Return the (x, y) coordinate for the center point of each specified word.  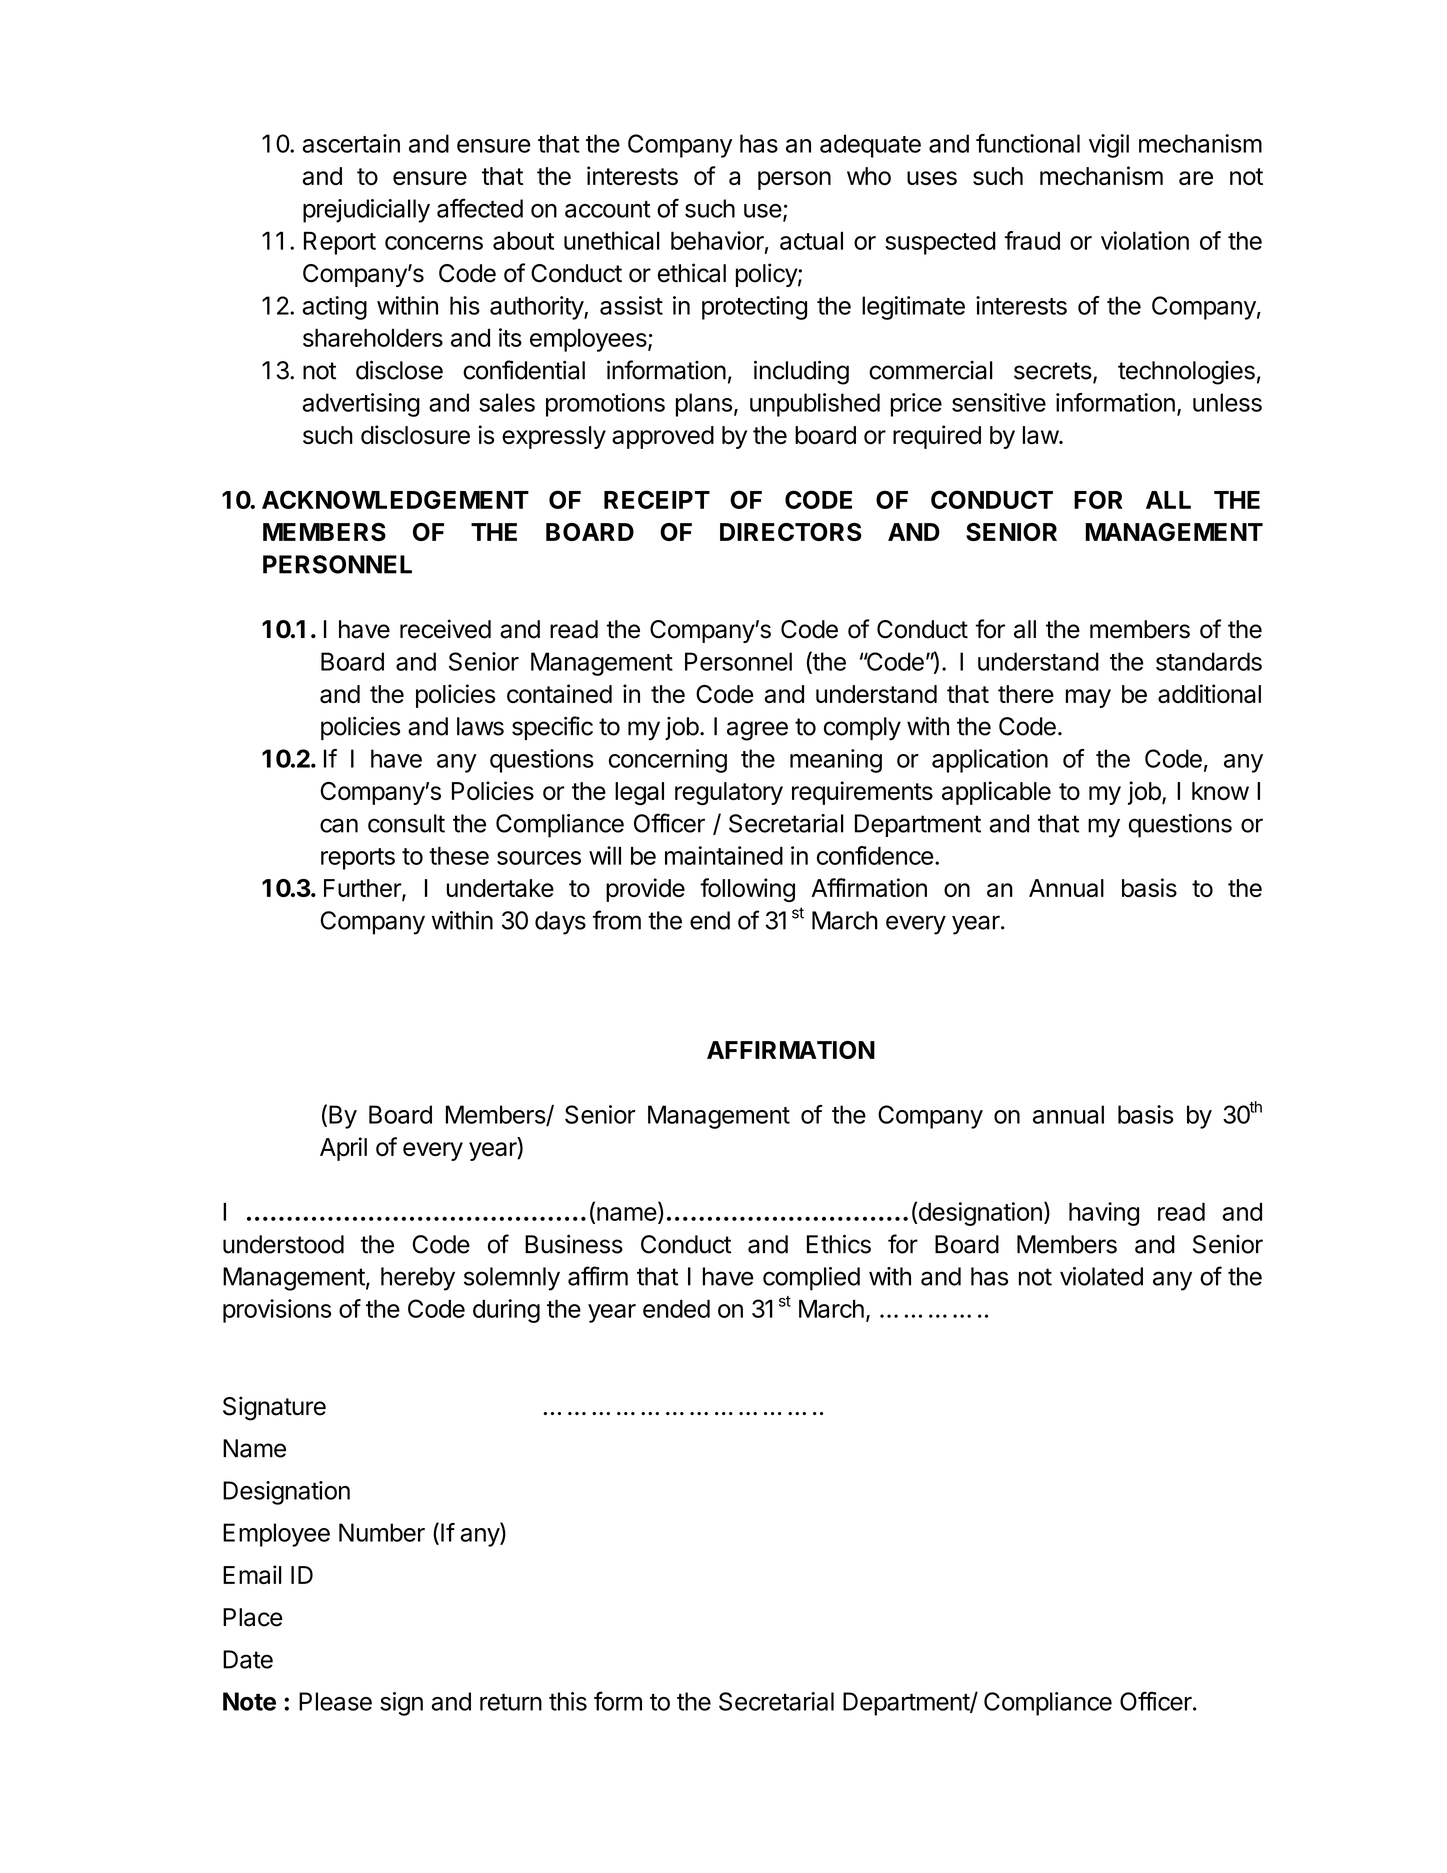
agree (757, 731)
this (568, 1701)
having (1104, 1214)
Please (335, 1701)
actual (811, 241)
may (1088, 698)
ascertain (351, 143)
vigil (1109, 146)
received (445, 629)
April (343, 1149)
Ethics (839, 1244)
